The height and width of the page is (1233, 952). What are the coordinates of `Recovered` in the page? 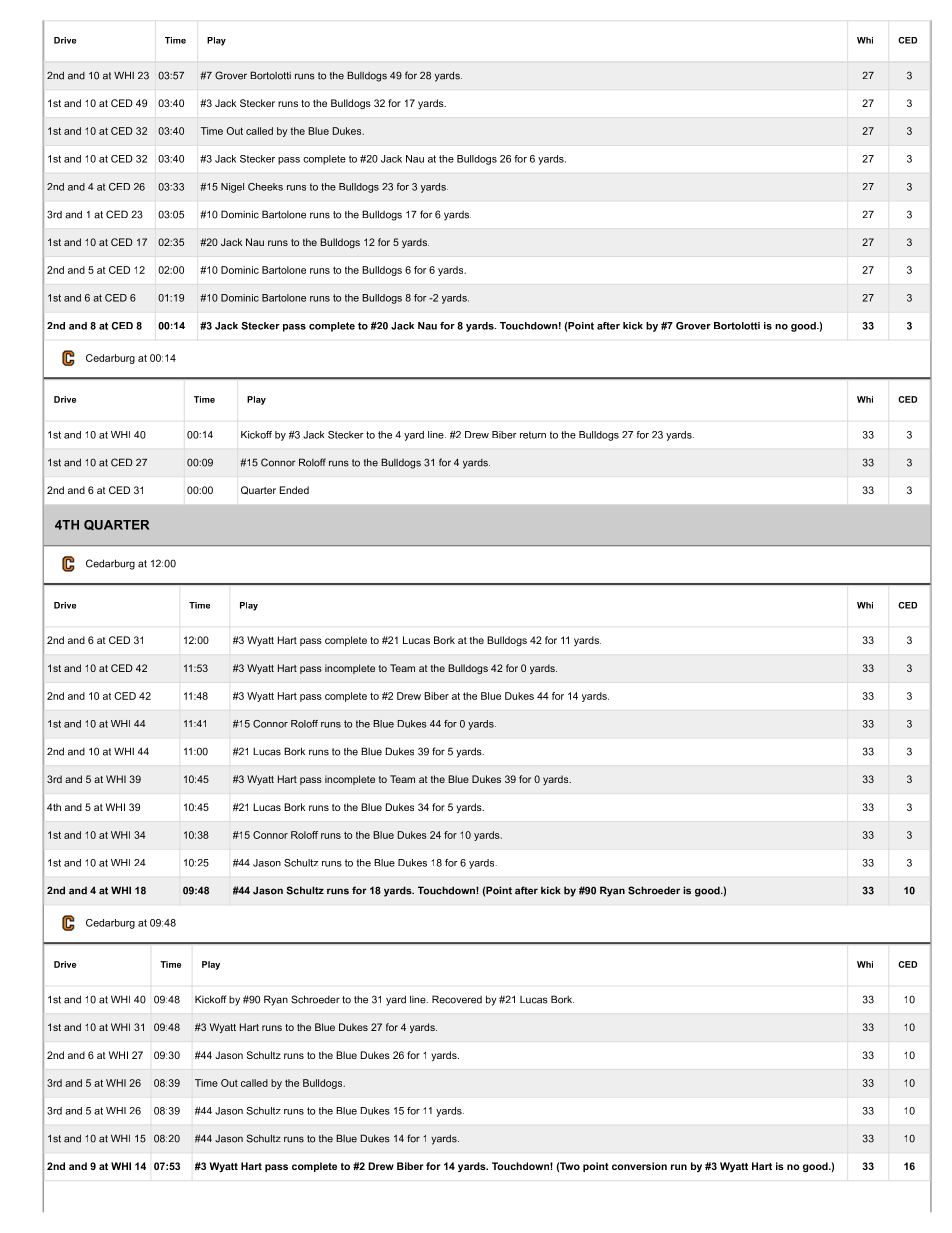 It's located at (457, 999).
